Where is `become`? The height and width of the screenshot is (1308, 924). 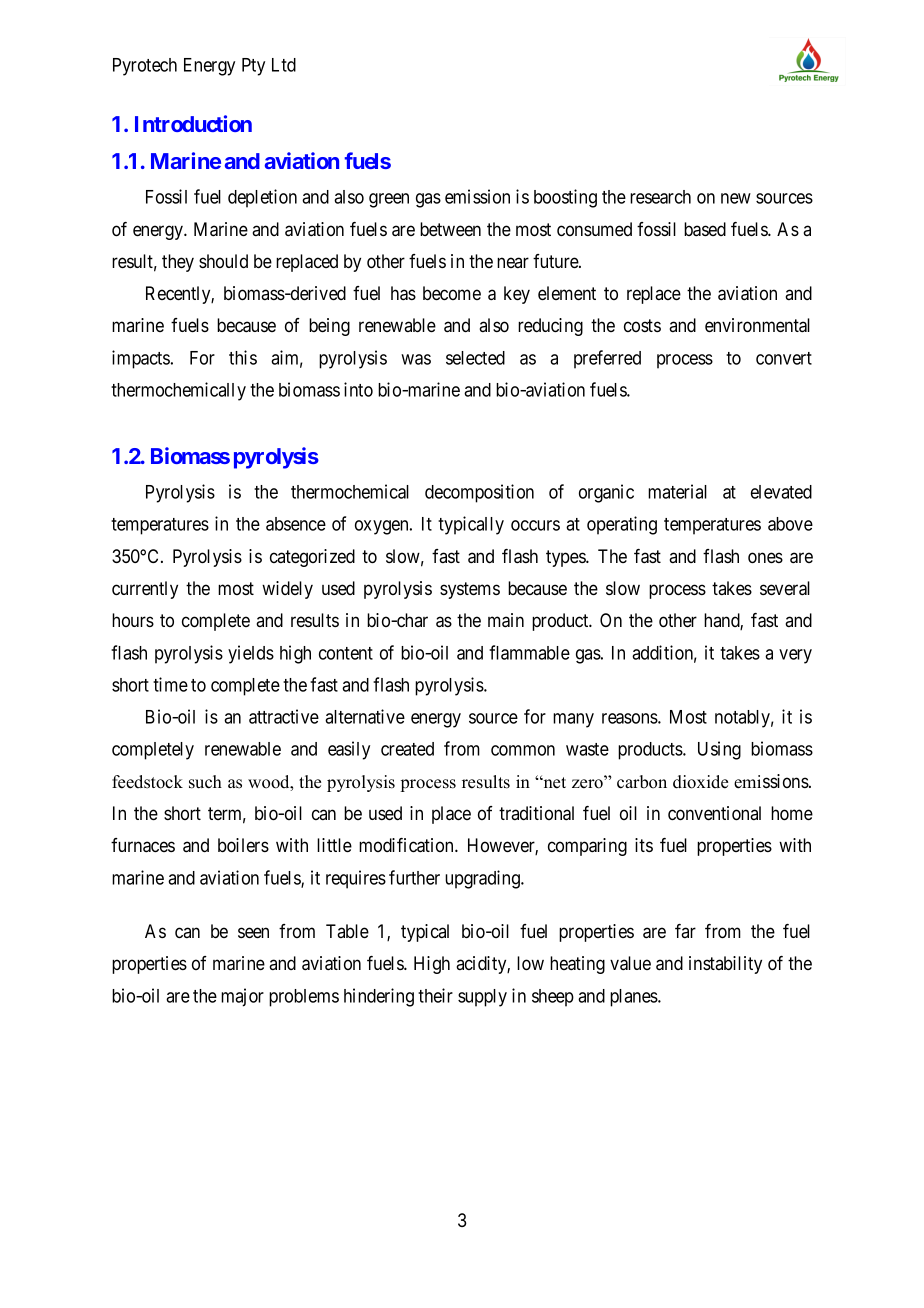
become is located at coordinates (452, 293).
